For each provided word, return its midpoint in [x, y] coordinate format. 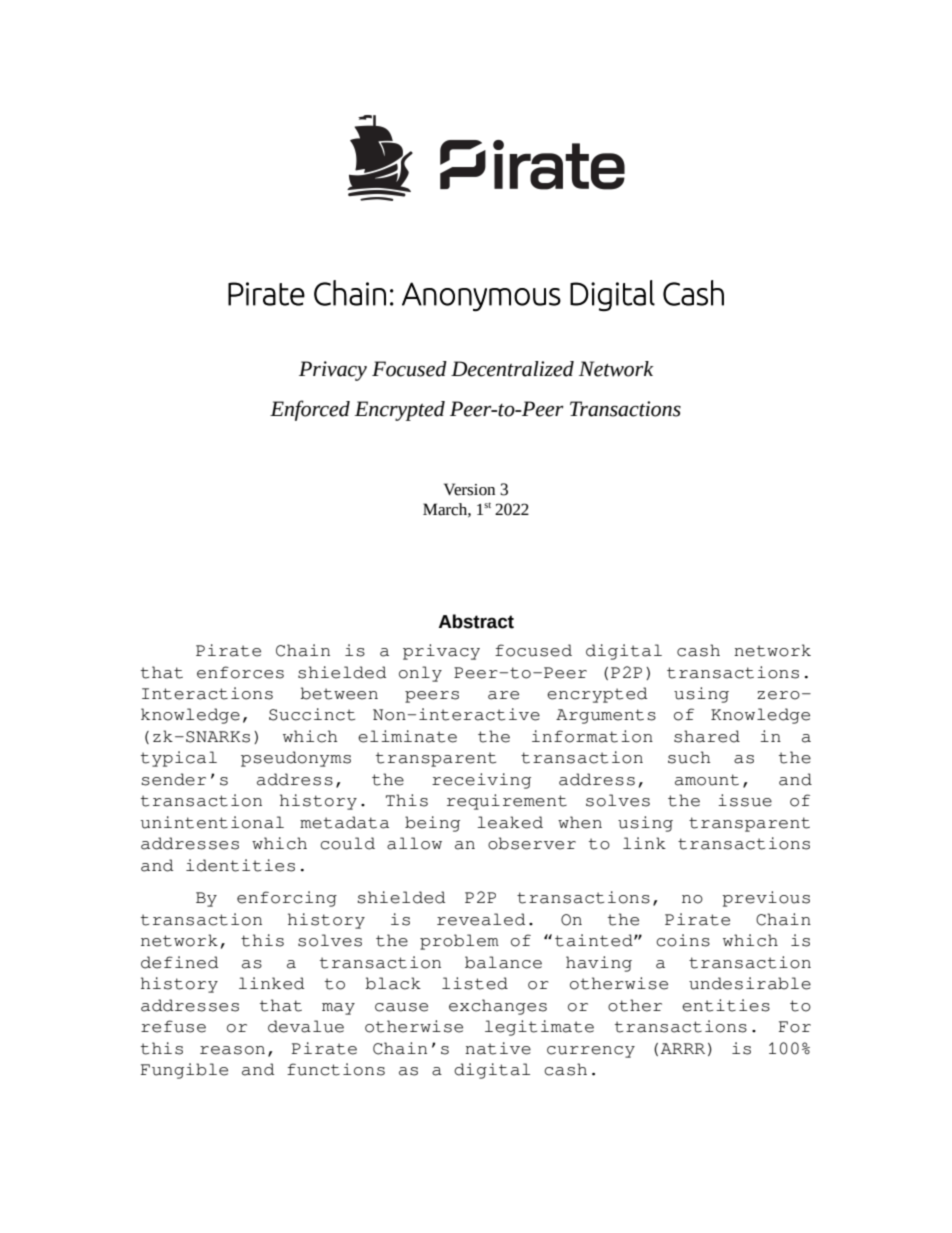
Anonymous [481, 296]
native [498, 1048]
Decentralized [512, 369]
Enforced [310, 410]
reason [232, 1050]
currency [591, 1052]
